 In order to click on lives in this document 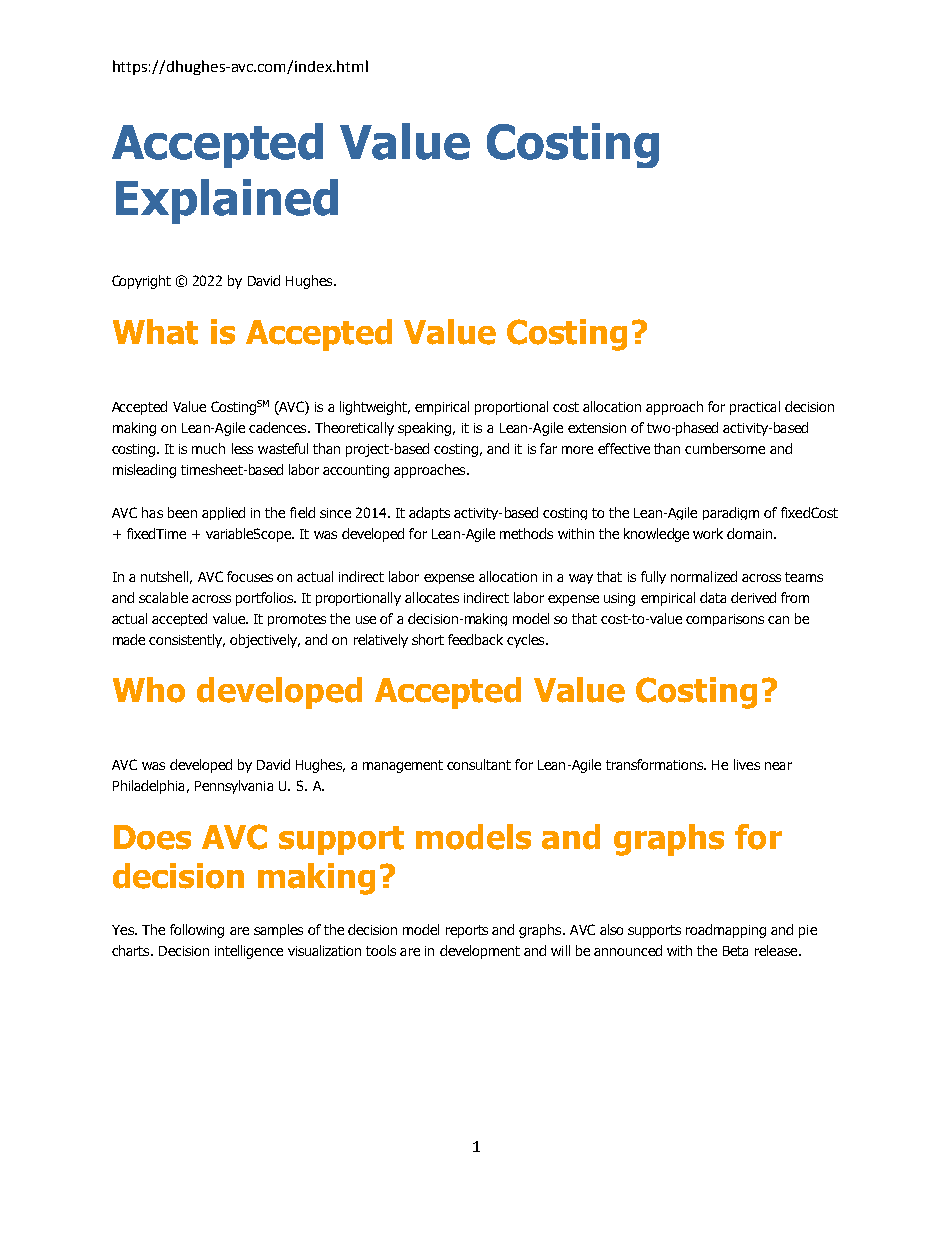, I will do `click(747, 764)`.
